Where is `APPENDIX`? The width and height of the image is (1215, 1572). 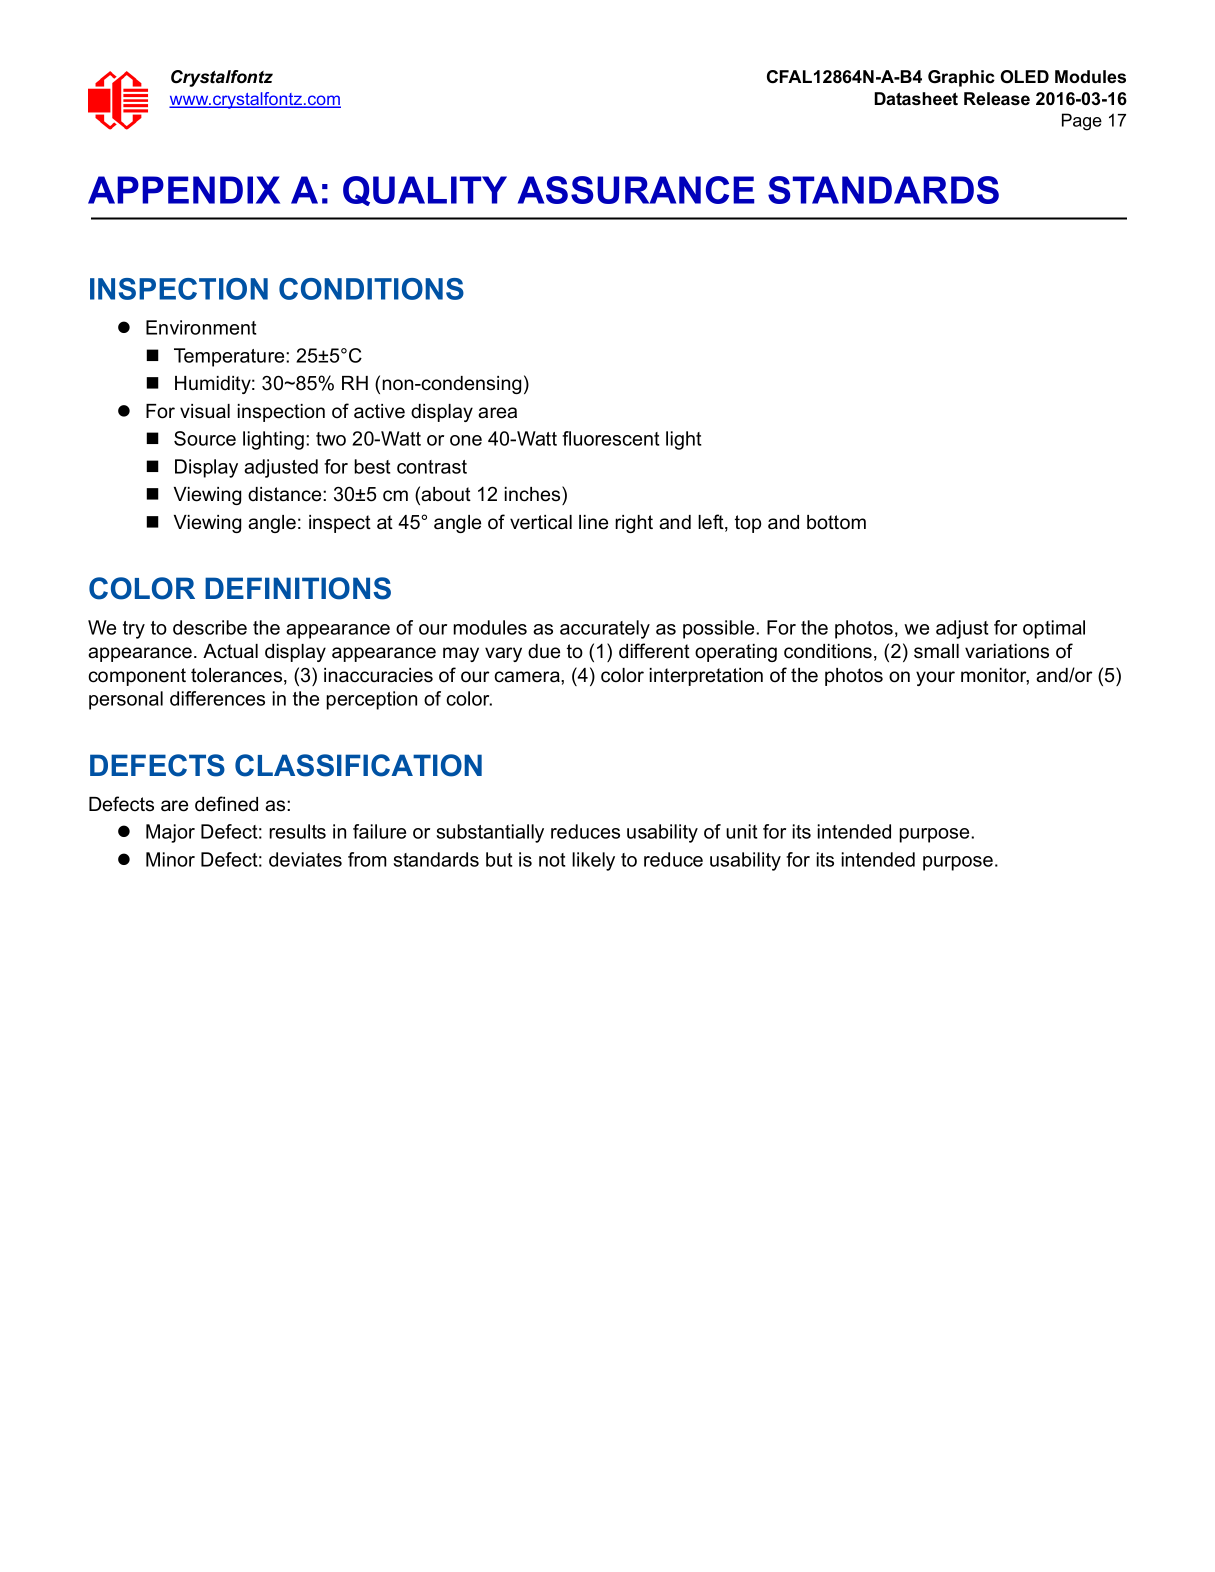
APPENDIX is located at coordinates (184, 190).
